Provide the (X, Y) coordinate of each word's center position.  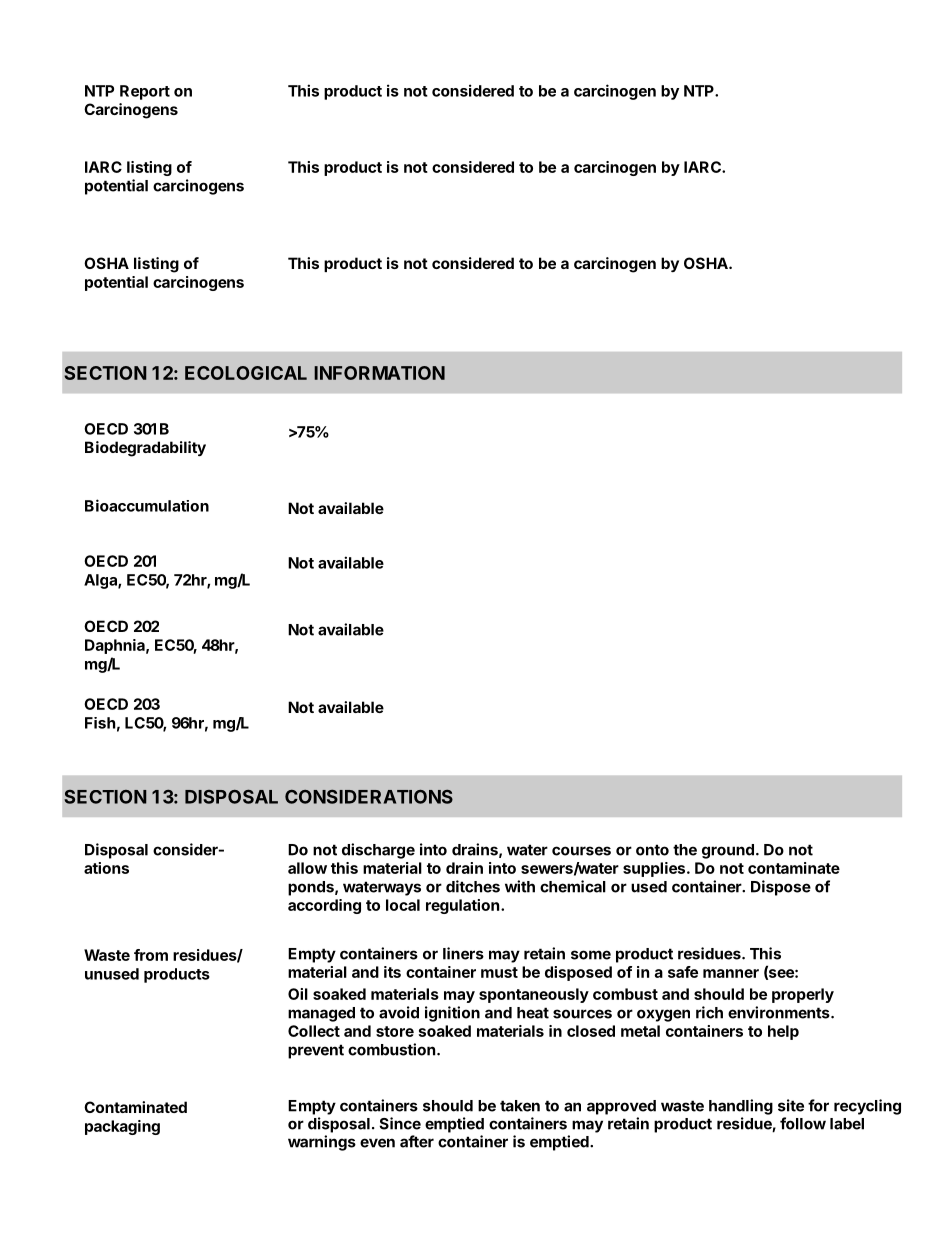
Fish (100, 723)
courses (581, 851)
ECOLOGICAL (246, 373)
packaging (122, 1127)
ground (728, 851)
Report (145, 92)
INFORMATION (379, 373)
